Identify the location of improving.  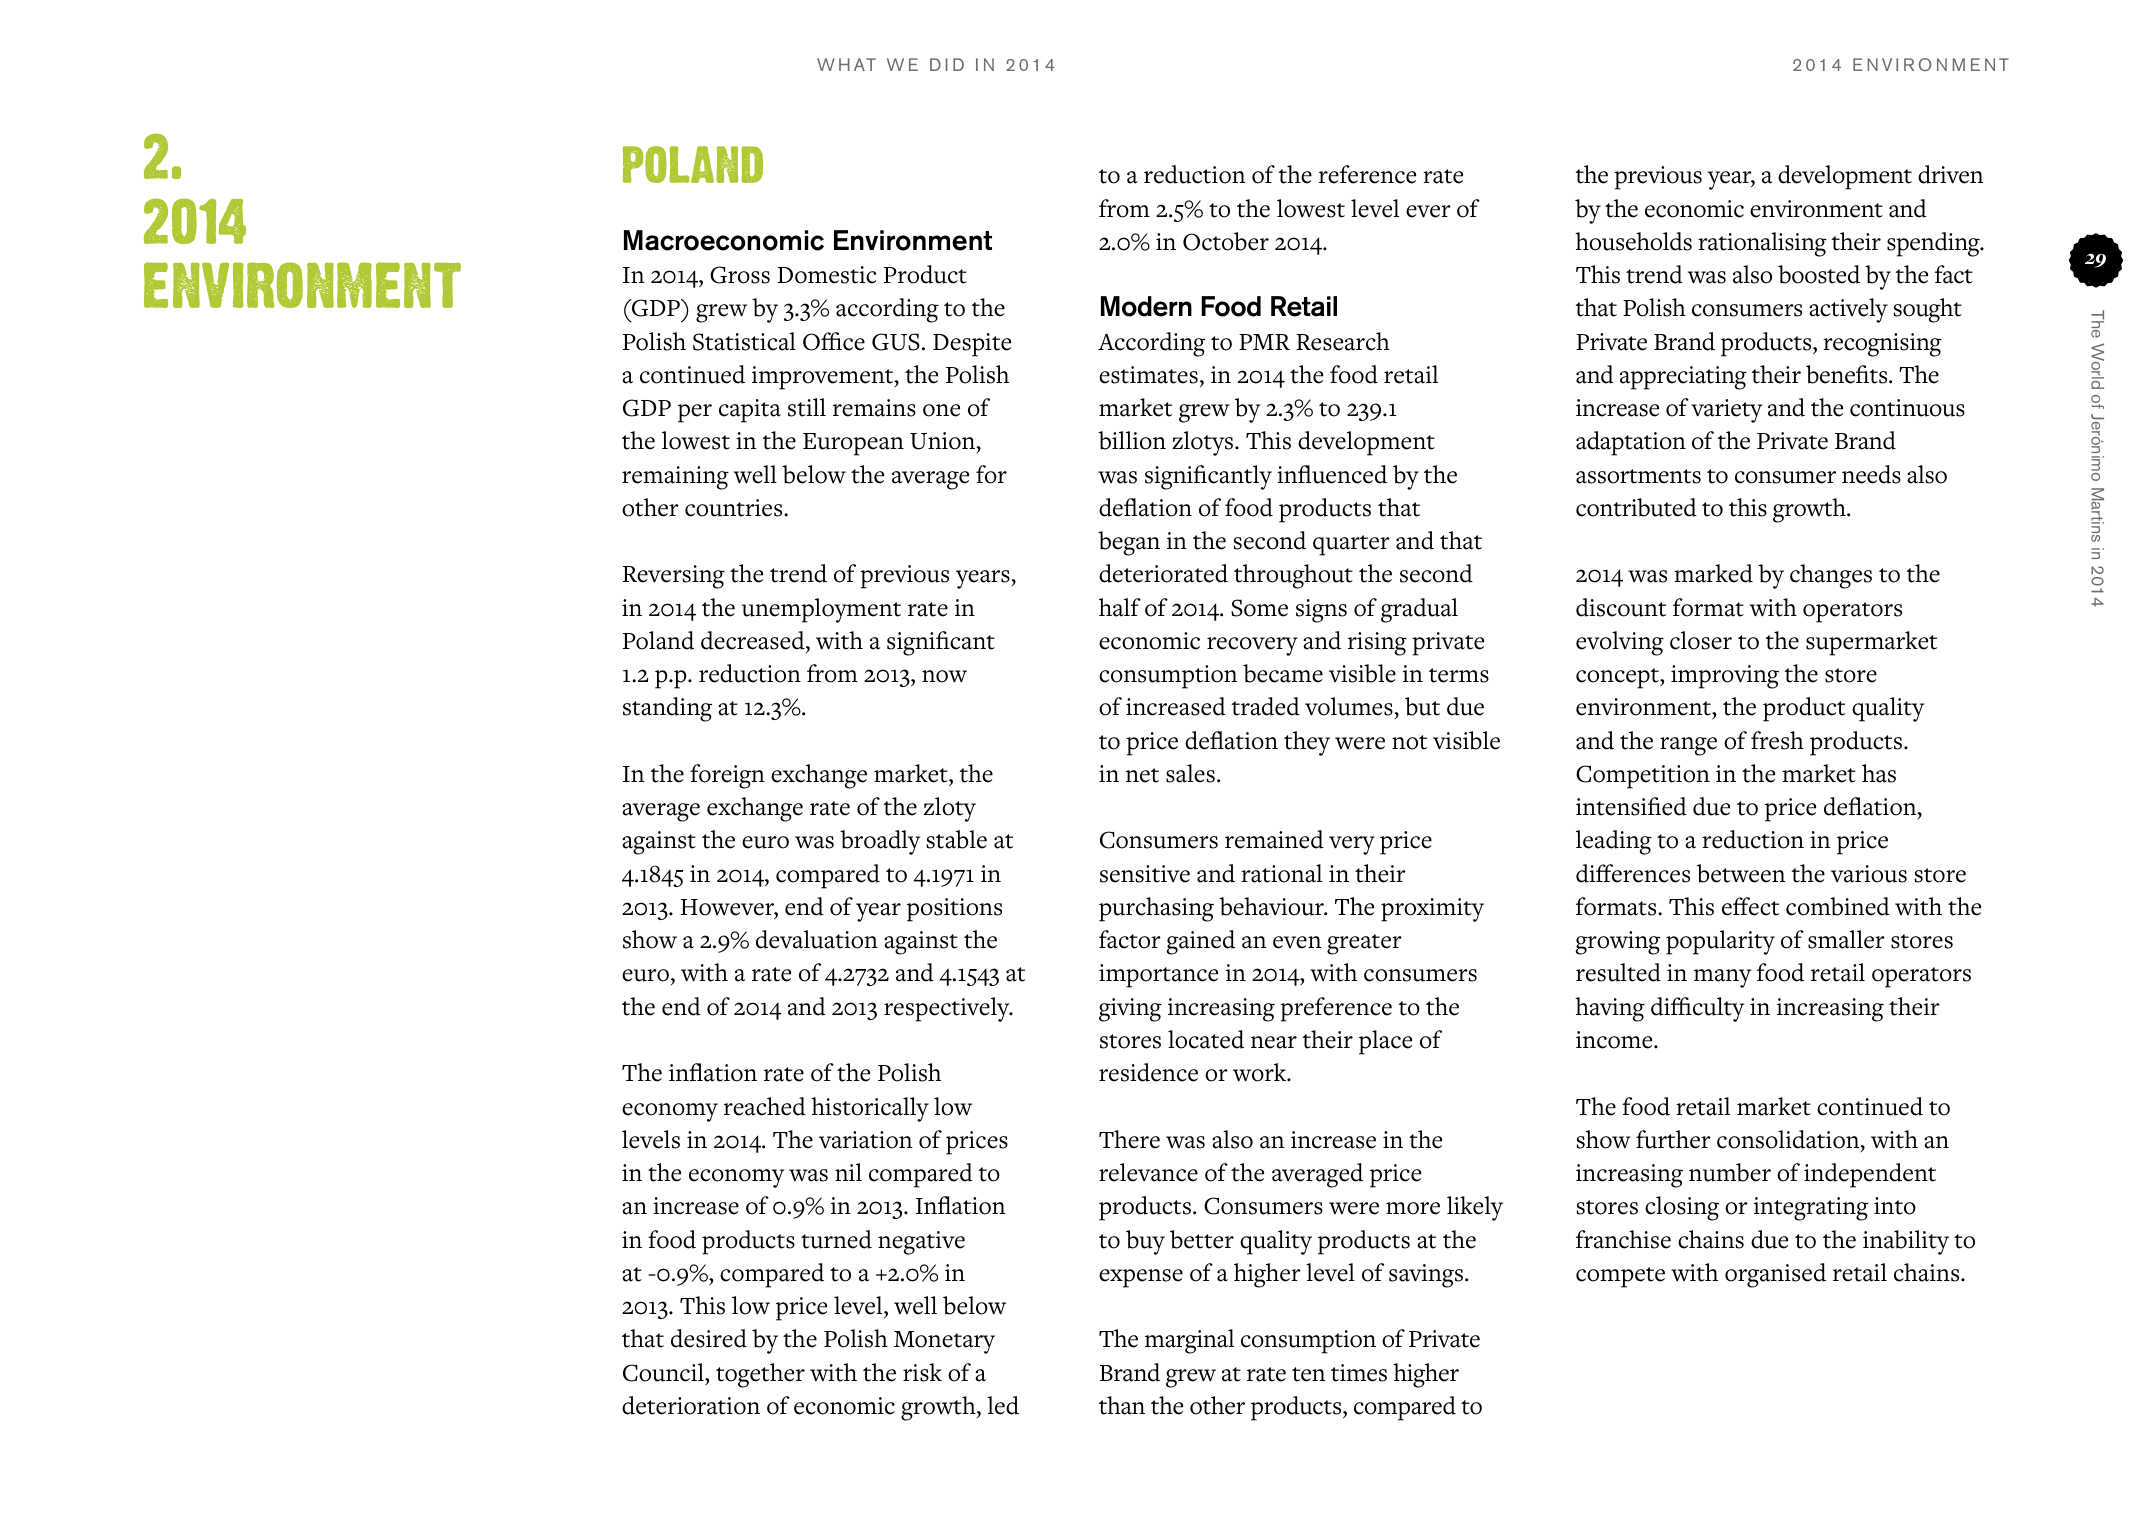
(1725, 677).
